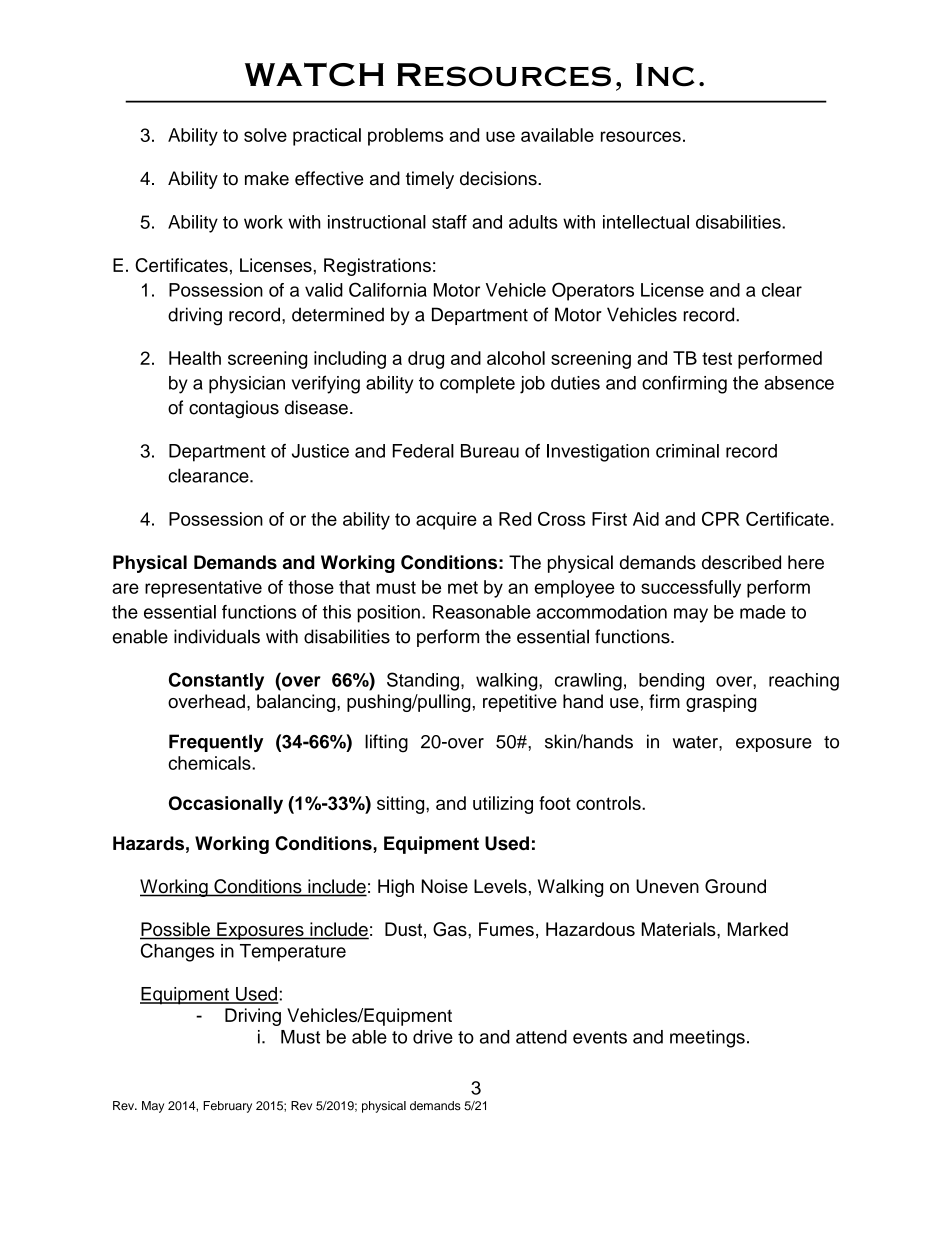  What do you see at coordinates (227, 1107) in the page?
I see `February` at bounding box center [227, 1107].
